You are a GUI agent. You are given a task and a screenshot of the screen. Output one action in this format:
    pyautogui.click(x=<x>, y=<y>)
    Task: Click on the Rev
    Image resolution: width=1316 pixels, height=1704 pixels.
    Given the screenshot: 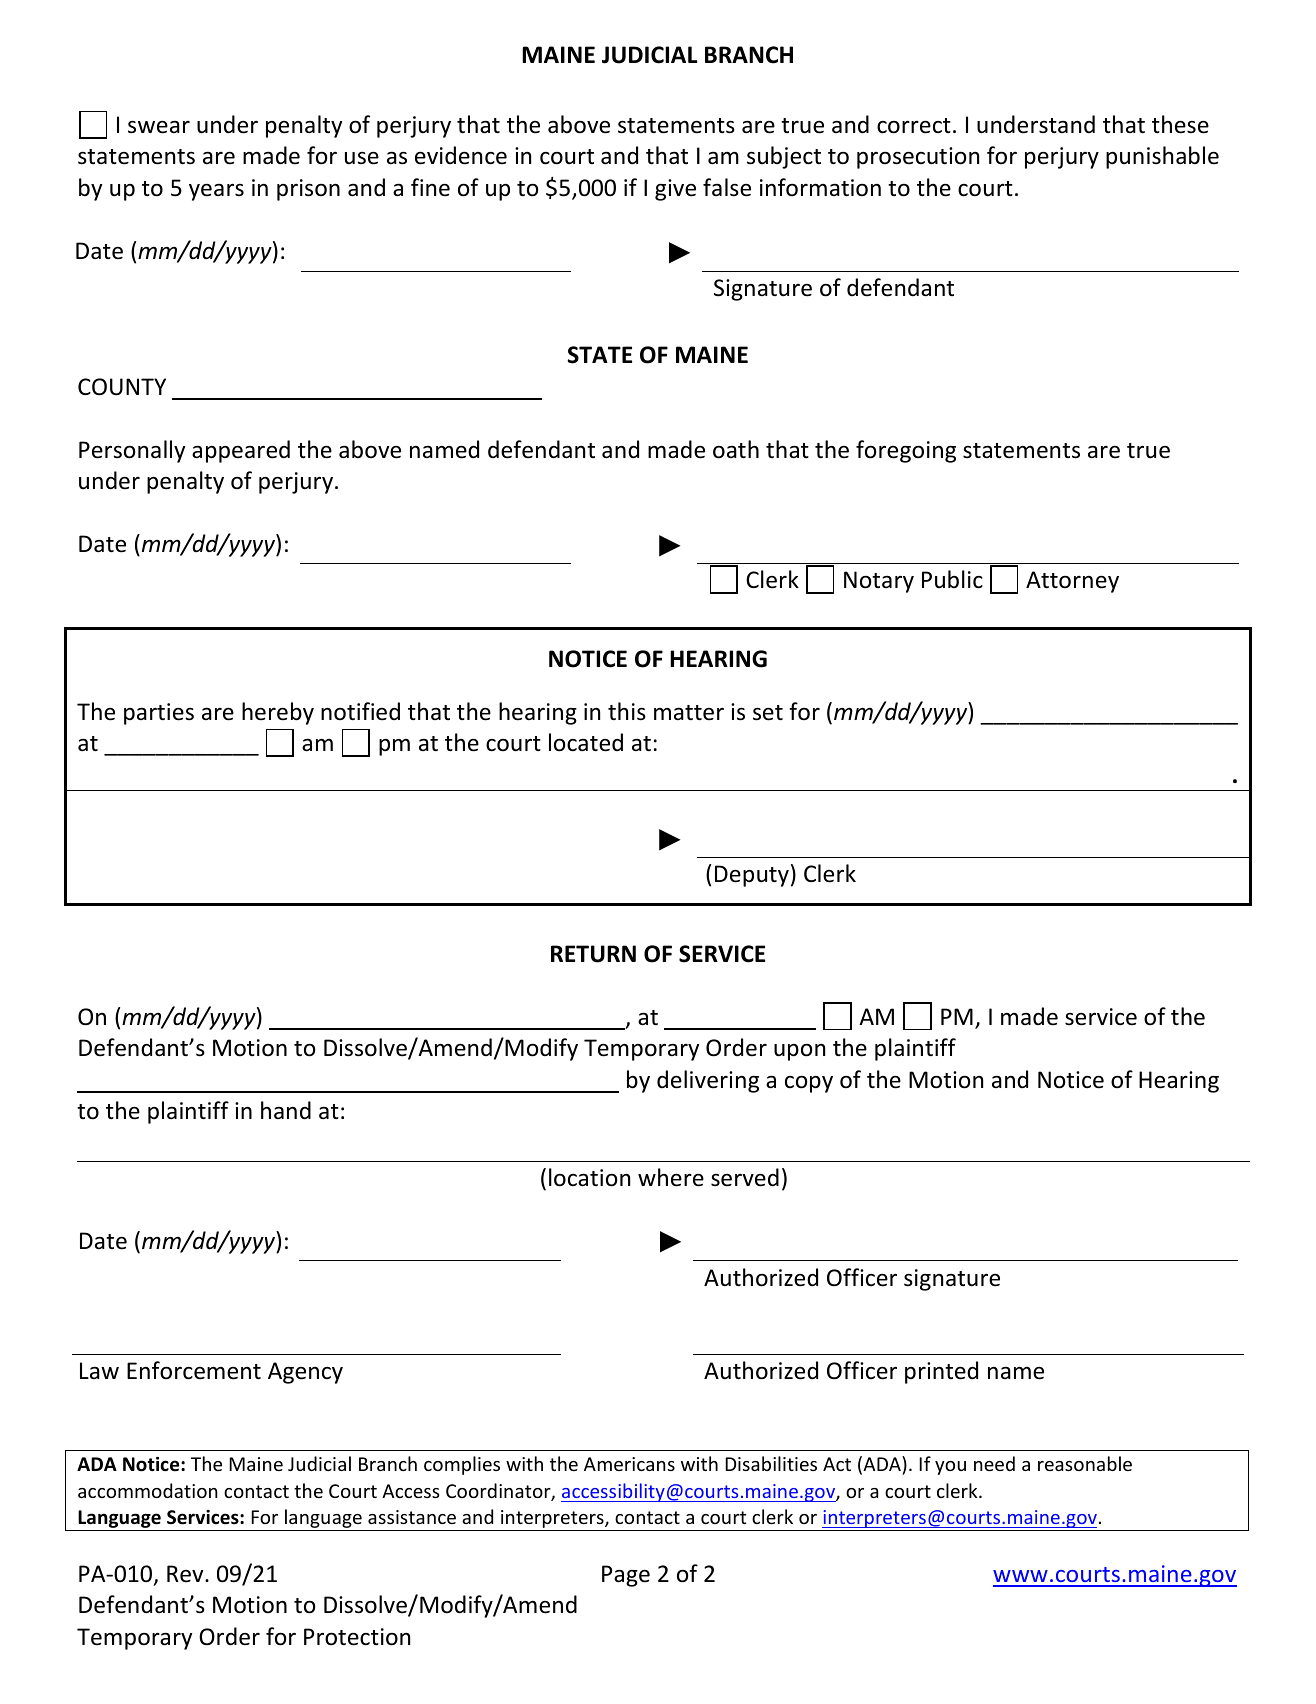 What is the action you would take?
    pyautogui.click(x=186, y=1574)
